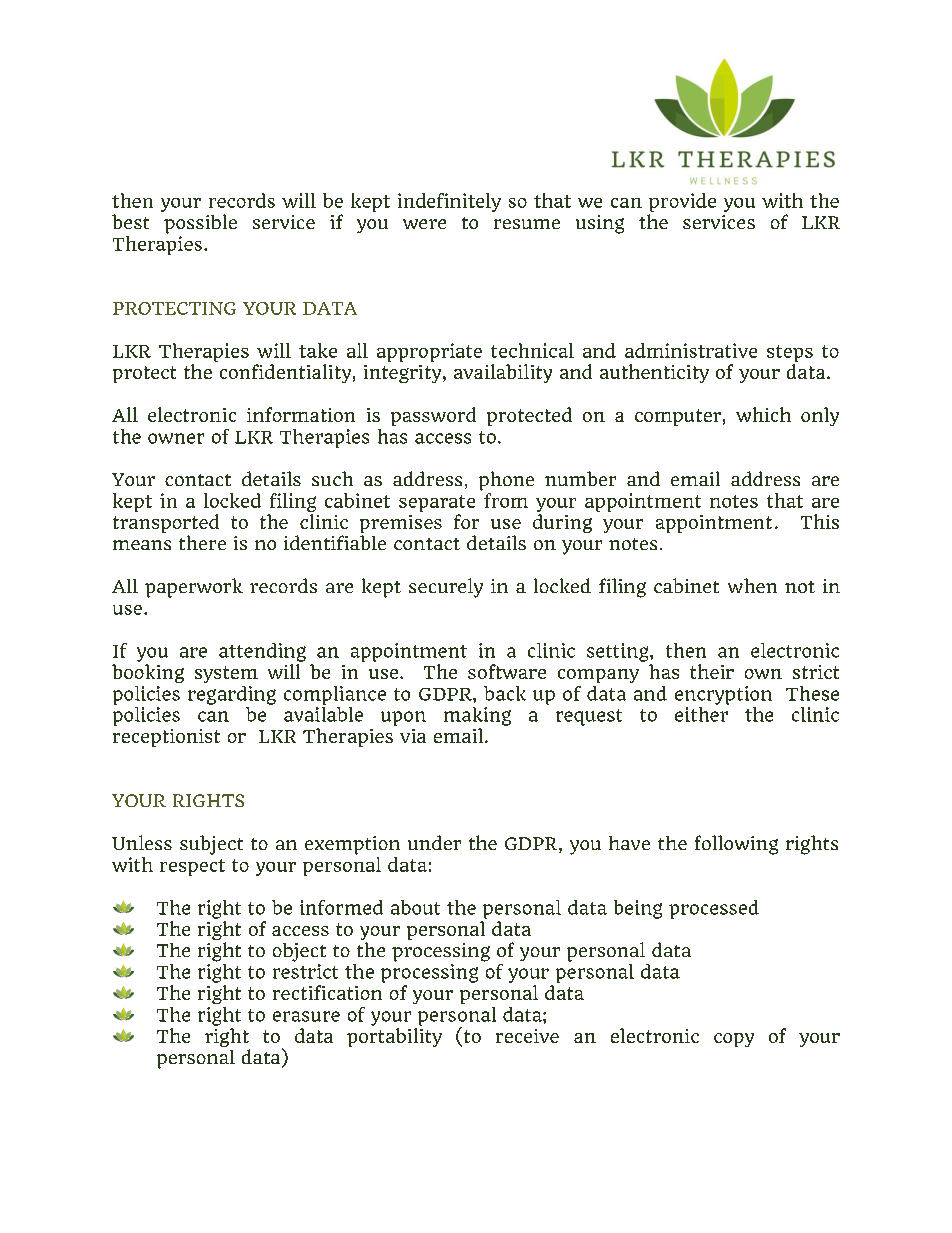 This page has width=952, height=1233. I want to click on password, so click(433, 416).
